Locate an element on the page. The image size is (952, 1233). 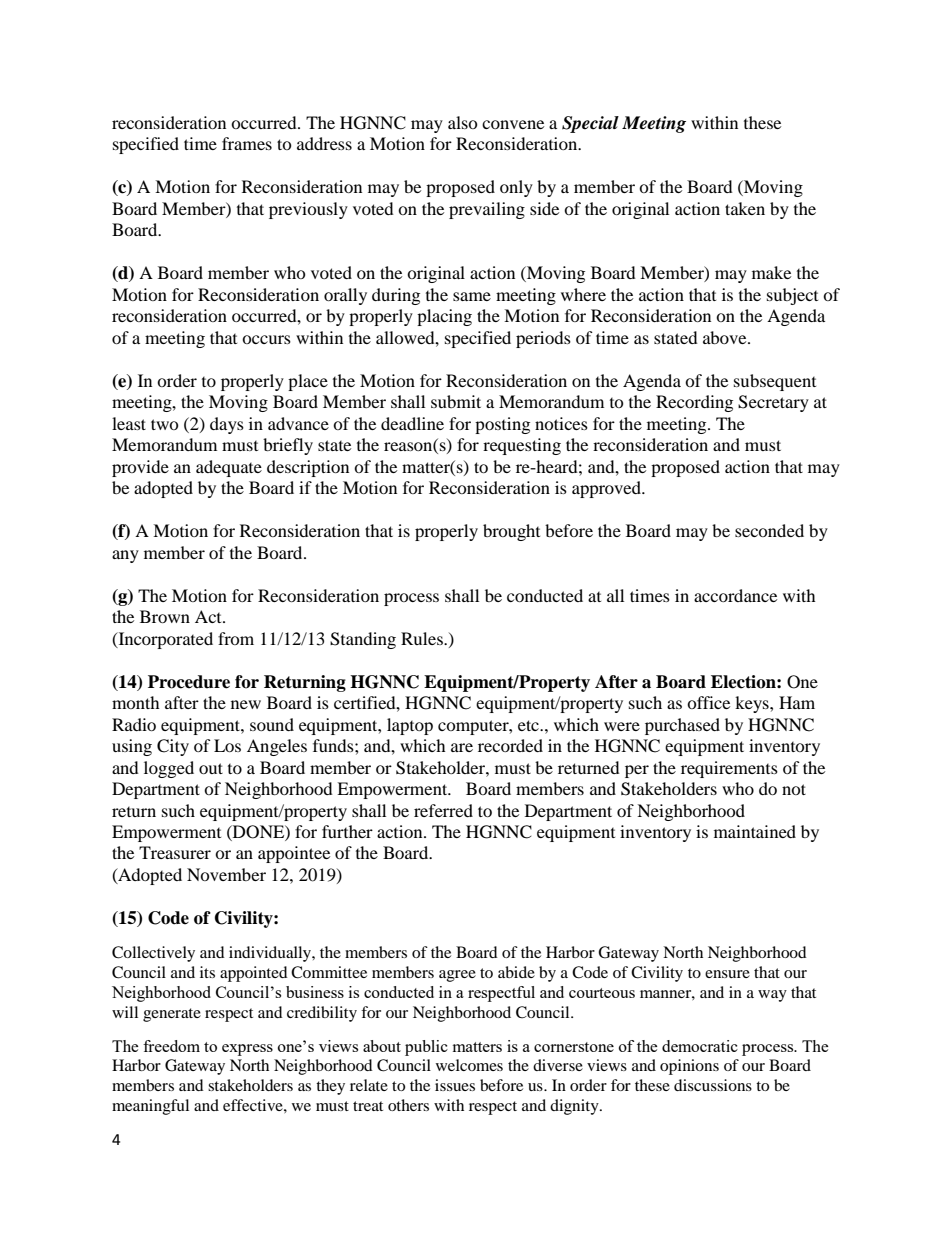
Rules is located at coordinates (423, 638).
